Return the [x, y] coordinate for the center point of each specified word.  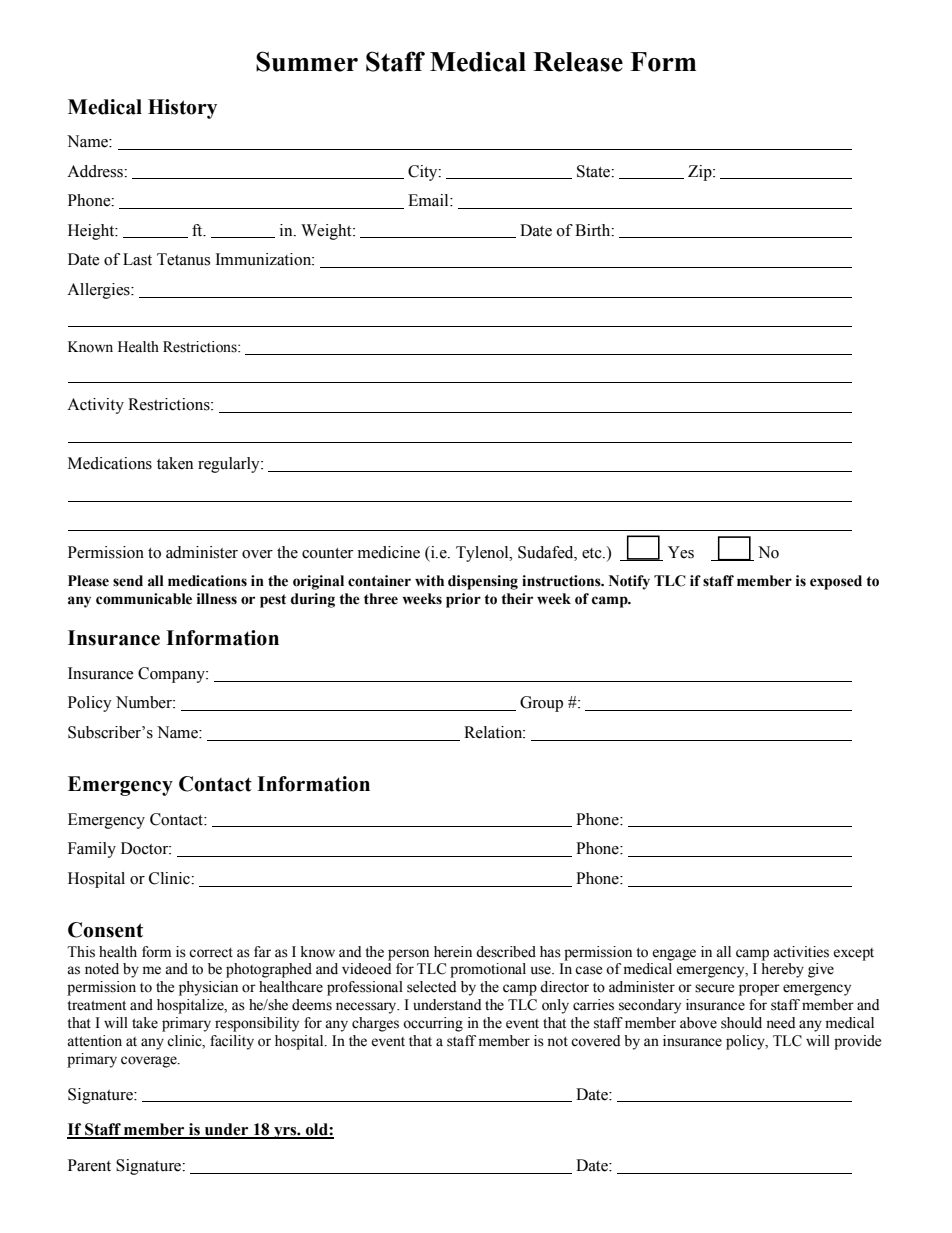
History [182, 109]
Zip [701, 173]
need [780, 1023]
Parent [89, 1165]
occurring [433, 1024]
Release [578, 62]
